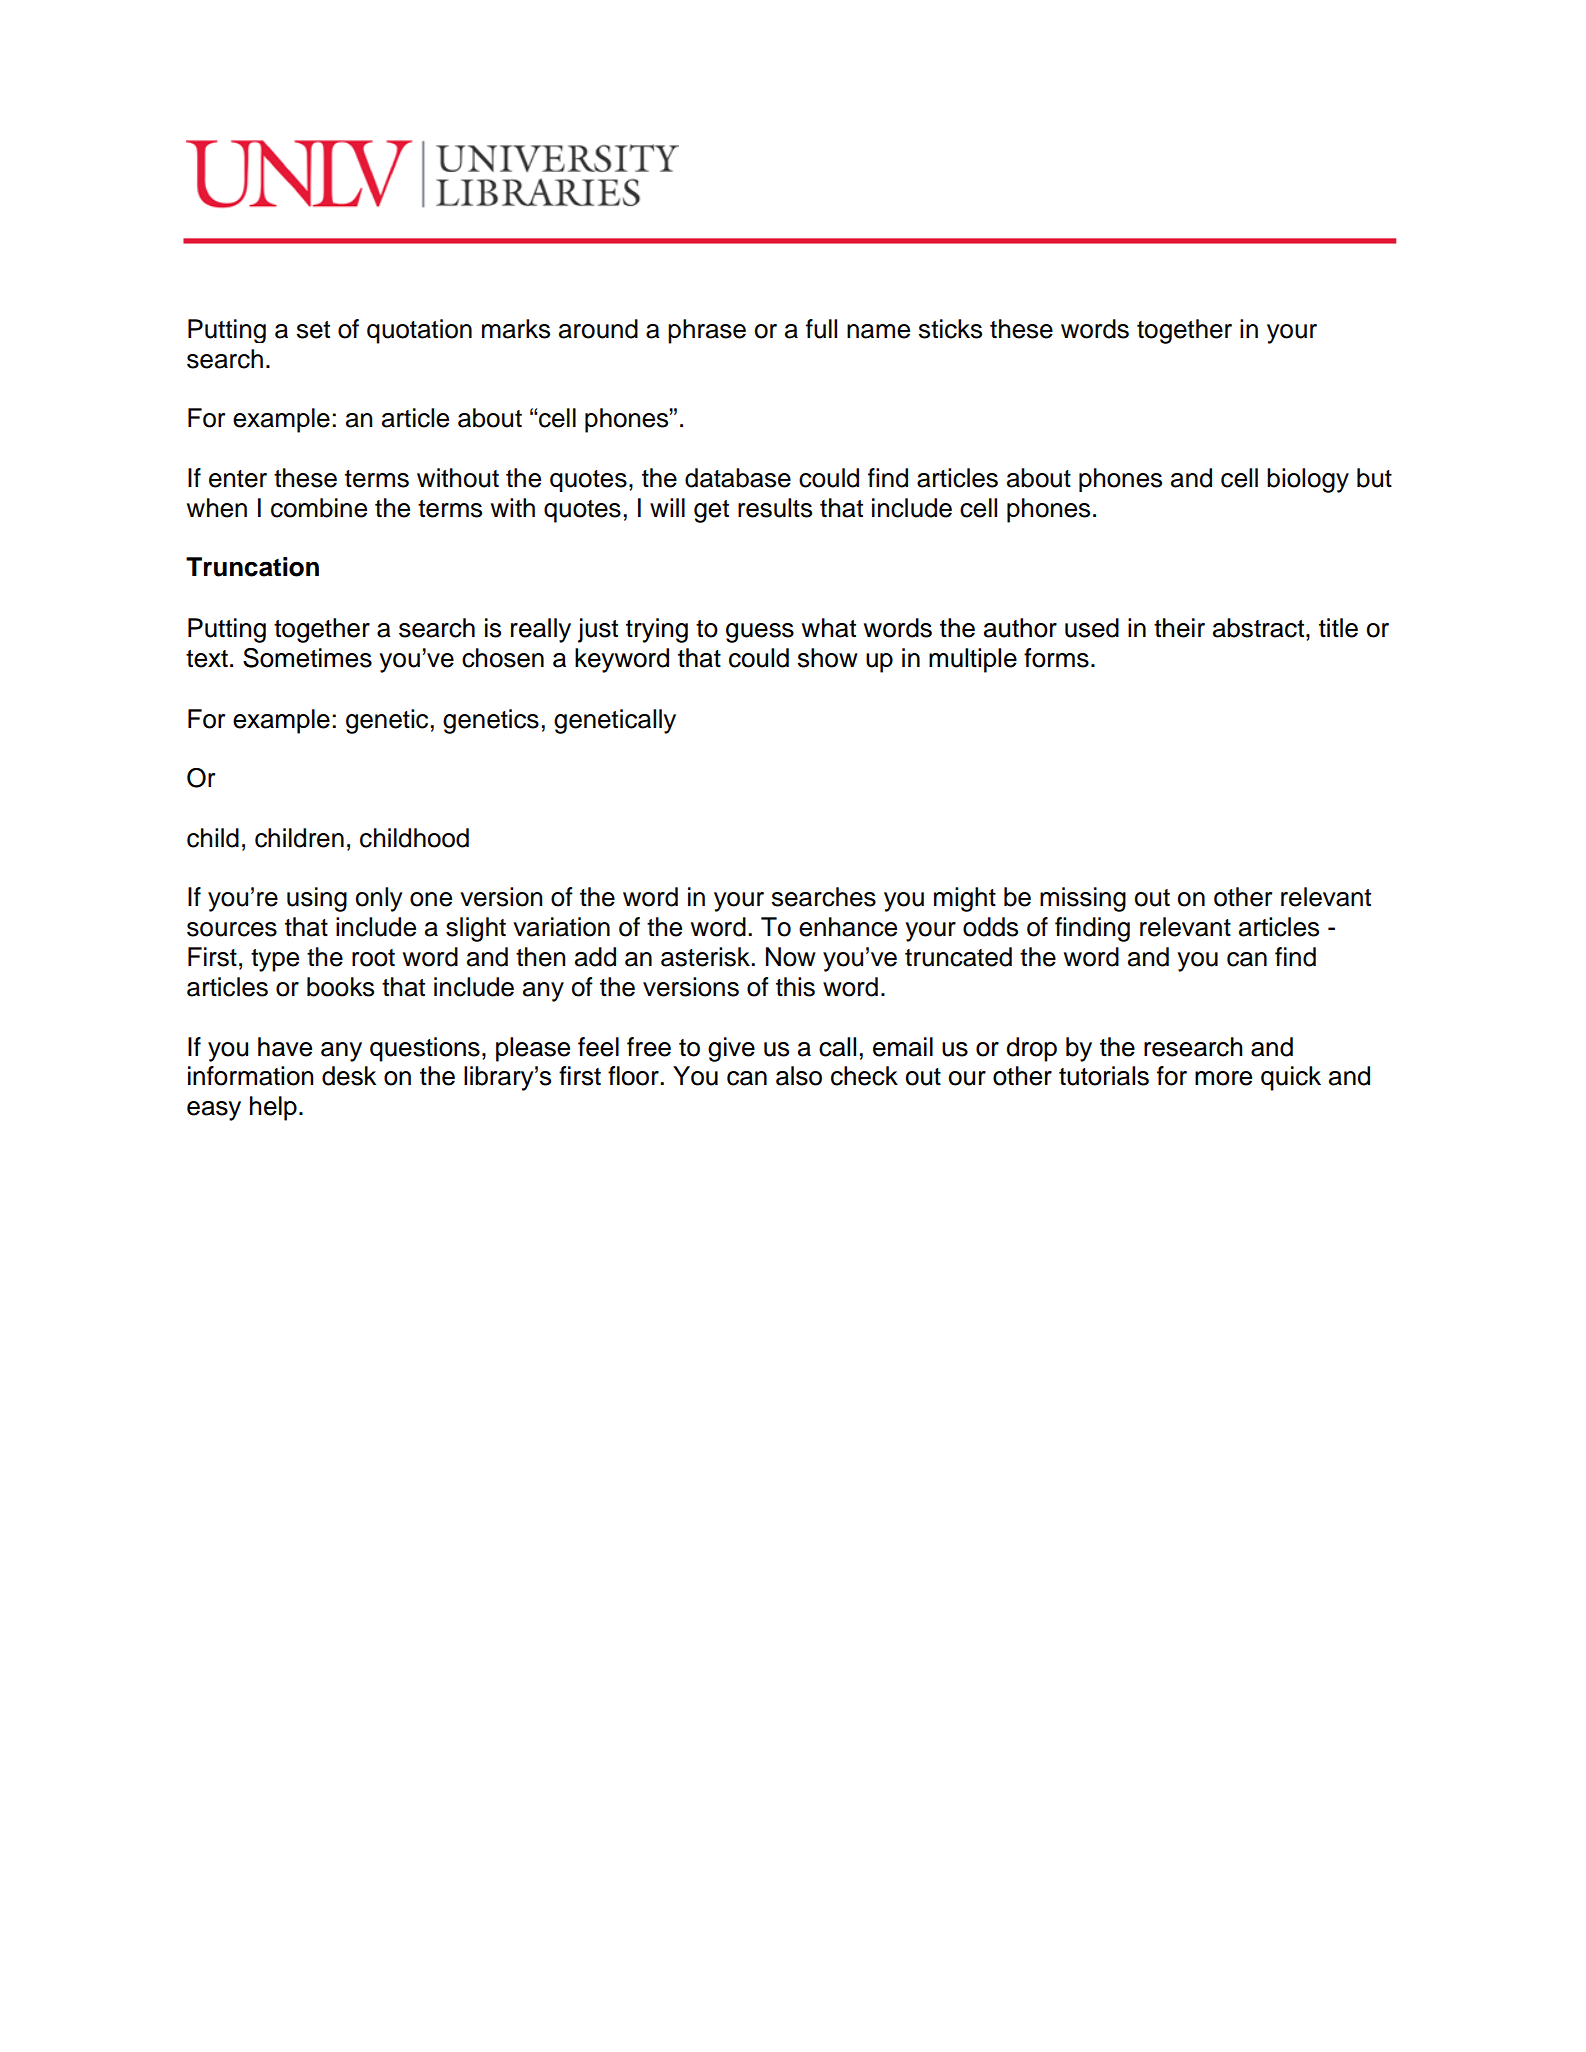  I want to click on full, so click(821, 329).
